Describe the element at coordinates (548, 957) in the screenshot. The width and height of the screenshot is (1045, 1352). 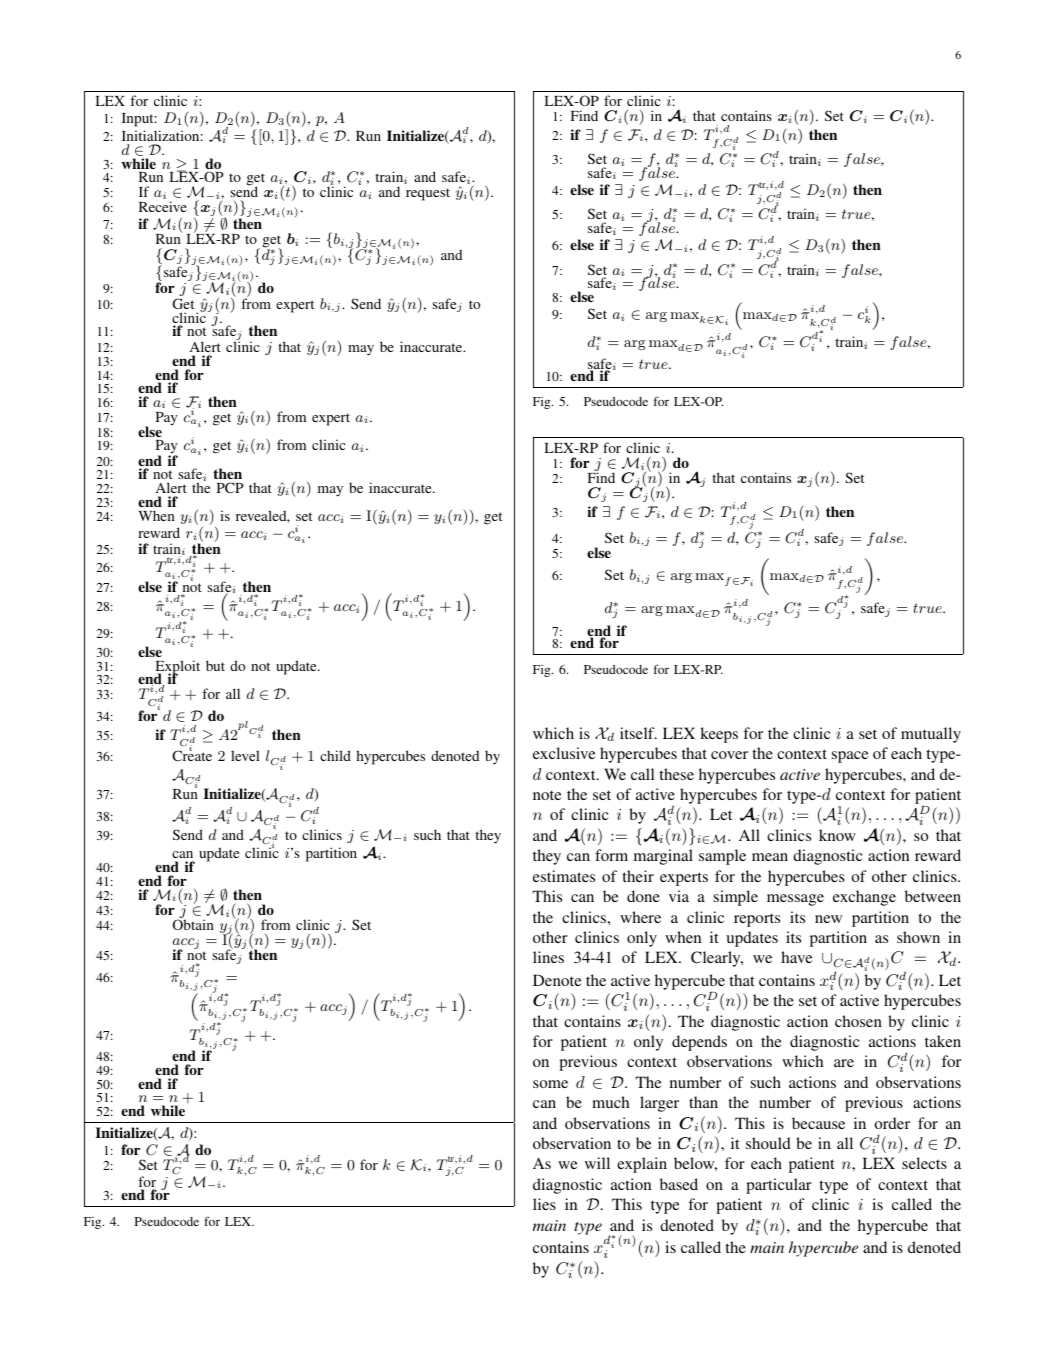
I see `lines` at that location.
